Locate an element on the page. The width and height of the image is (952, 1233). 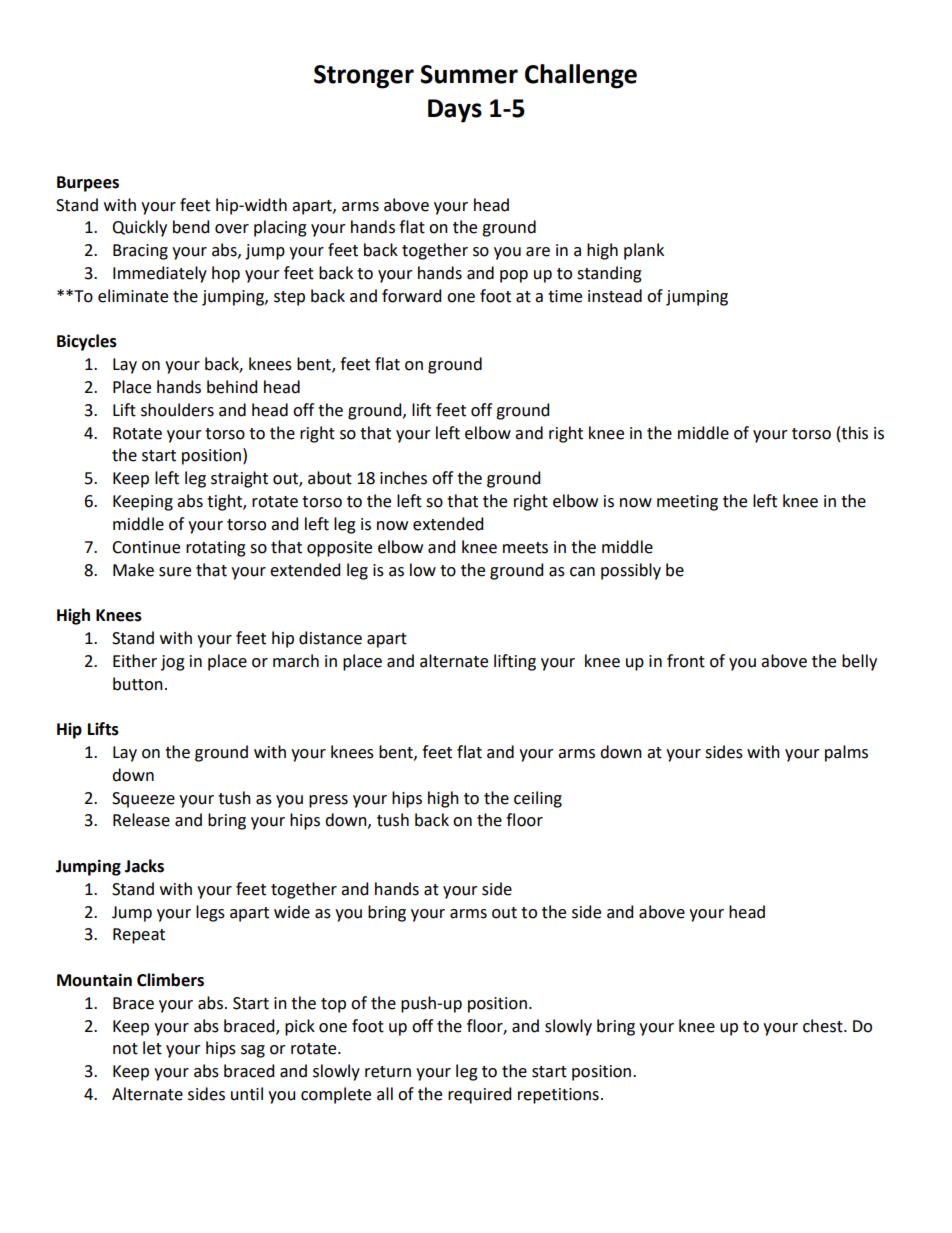
not is located at coordinates (125, 1049).
